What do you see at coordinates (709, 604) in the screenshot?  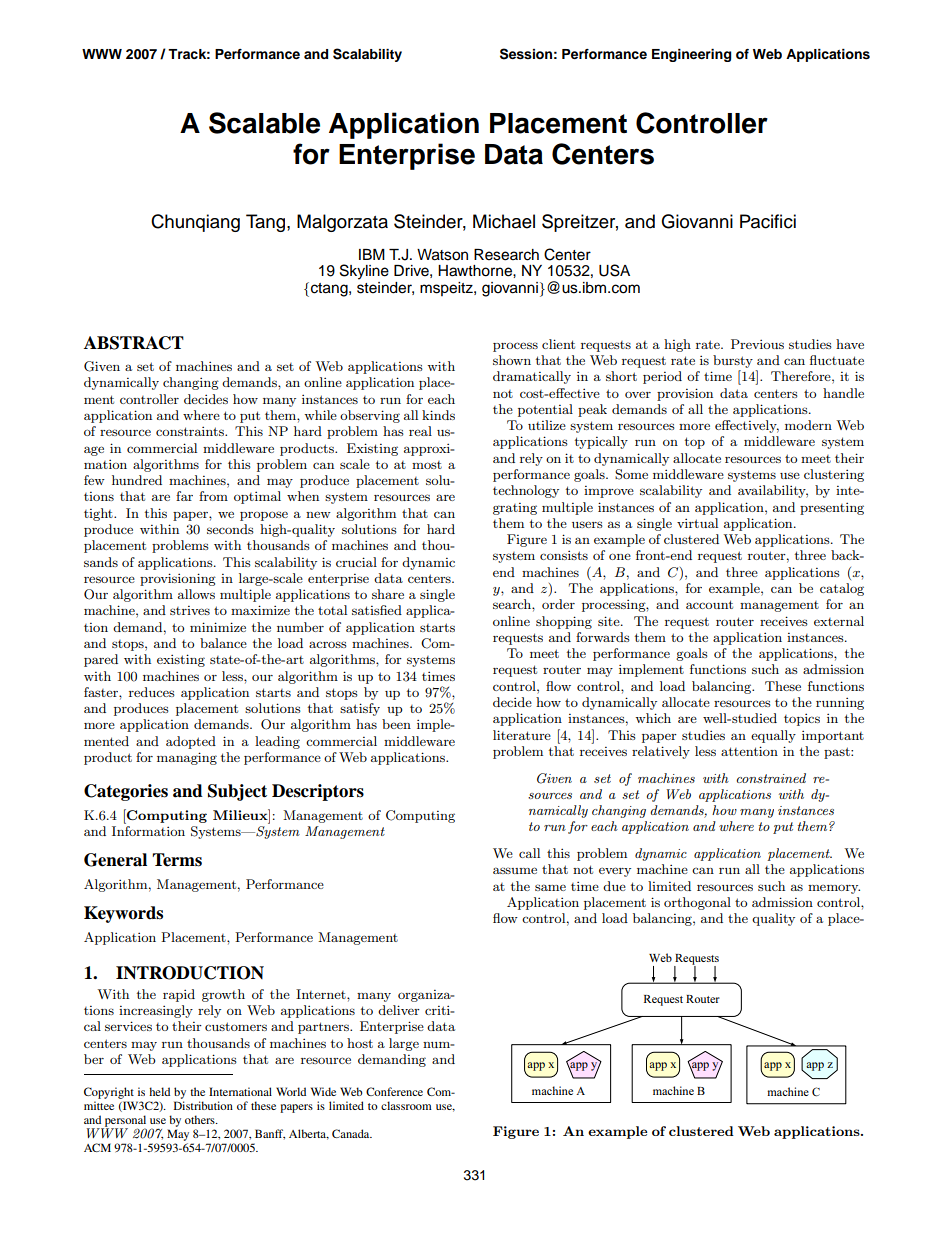 I see `account` at bounding box center [709, 604].
